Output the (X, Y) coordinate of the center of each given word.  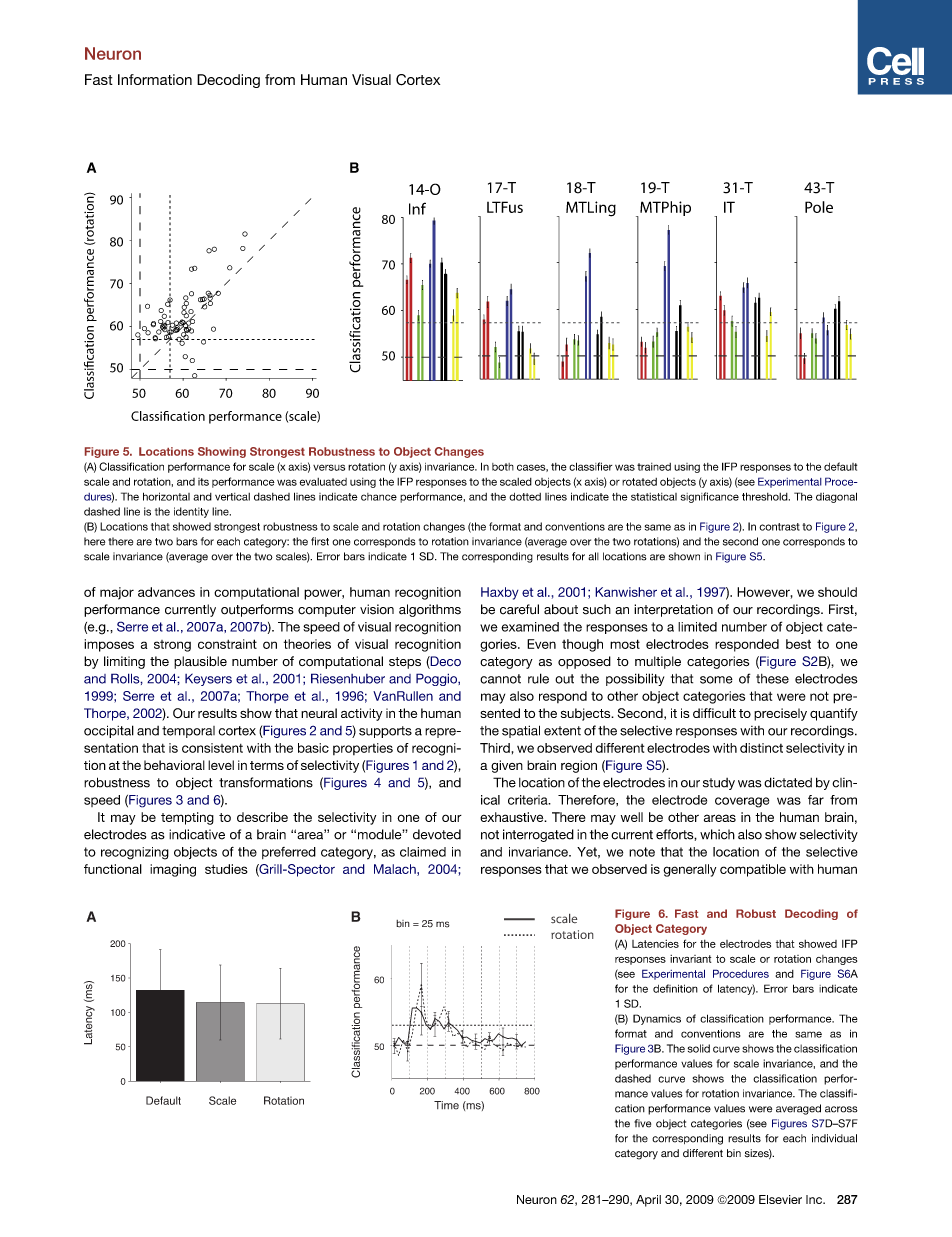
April (648, 1201)
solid (699, 1048)
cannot (500, 679)
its (203, 482)
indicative (197, 834)
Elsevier (780, 1199)
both (503, 467)
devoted (437, 834)
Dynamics (657, 1019)
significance (710, 497)
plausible (200, 662)
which (717, 834)
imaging (173, 870)
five (642, 1123)
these (772, 679)
